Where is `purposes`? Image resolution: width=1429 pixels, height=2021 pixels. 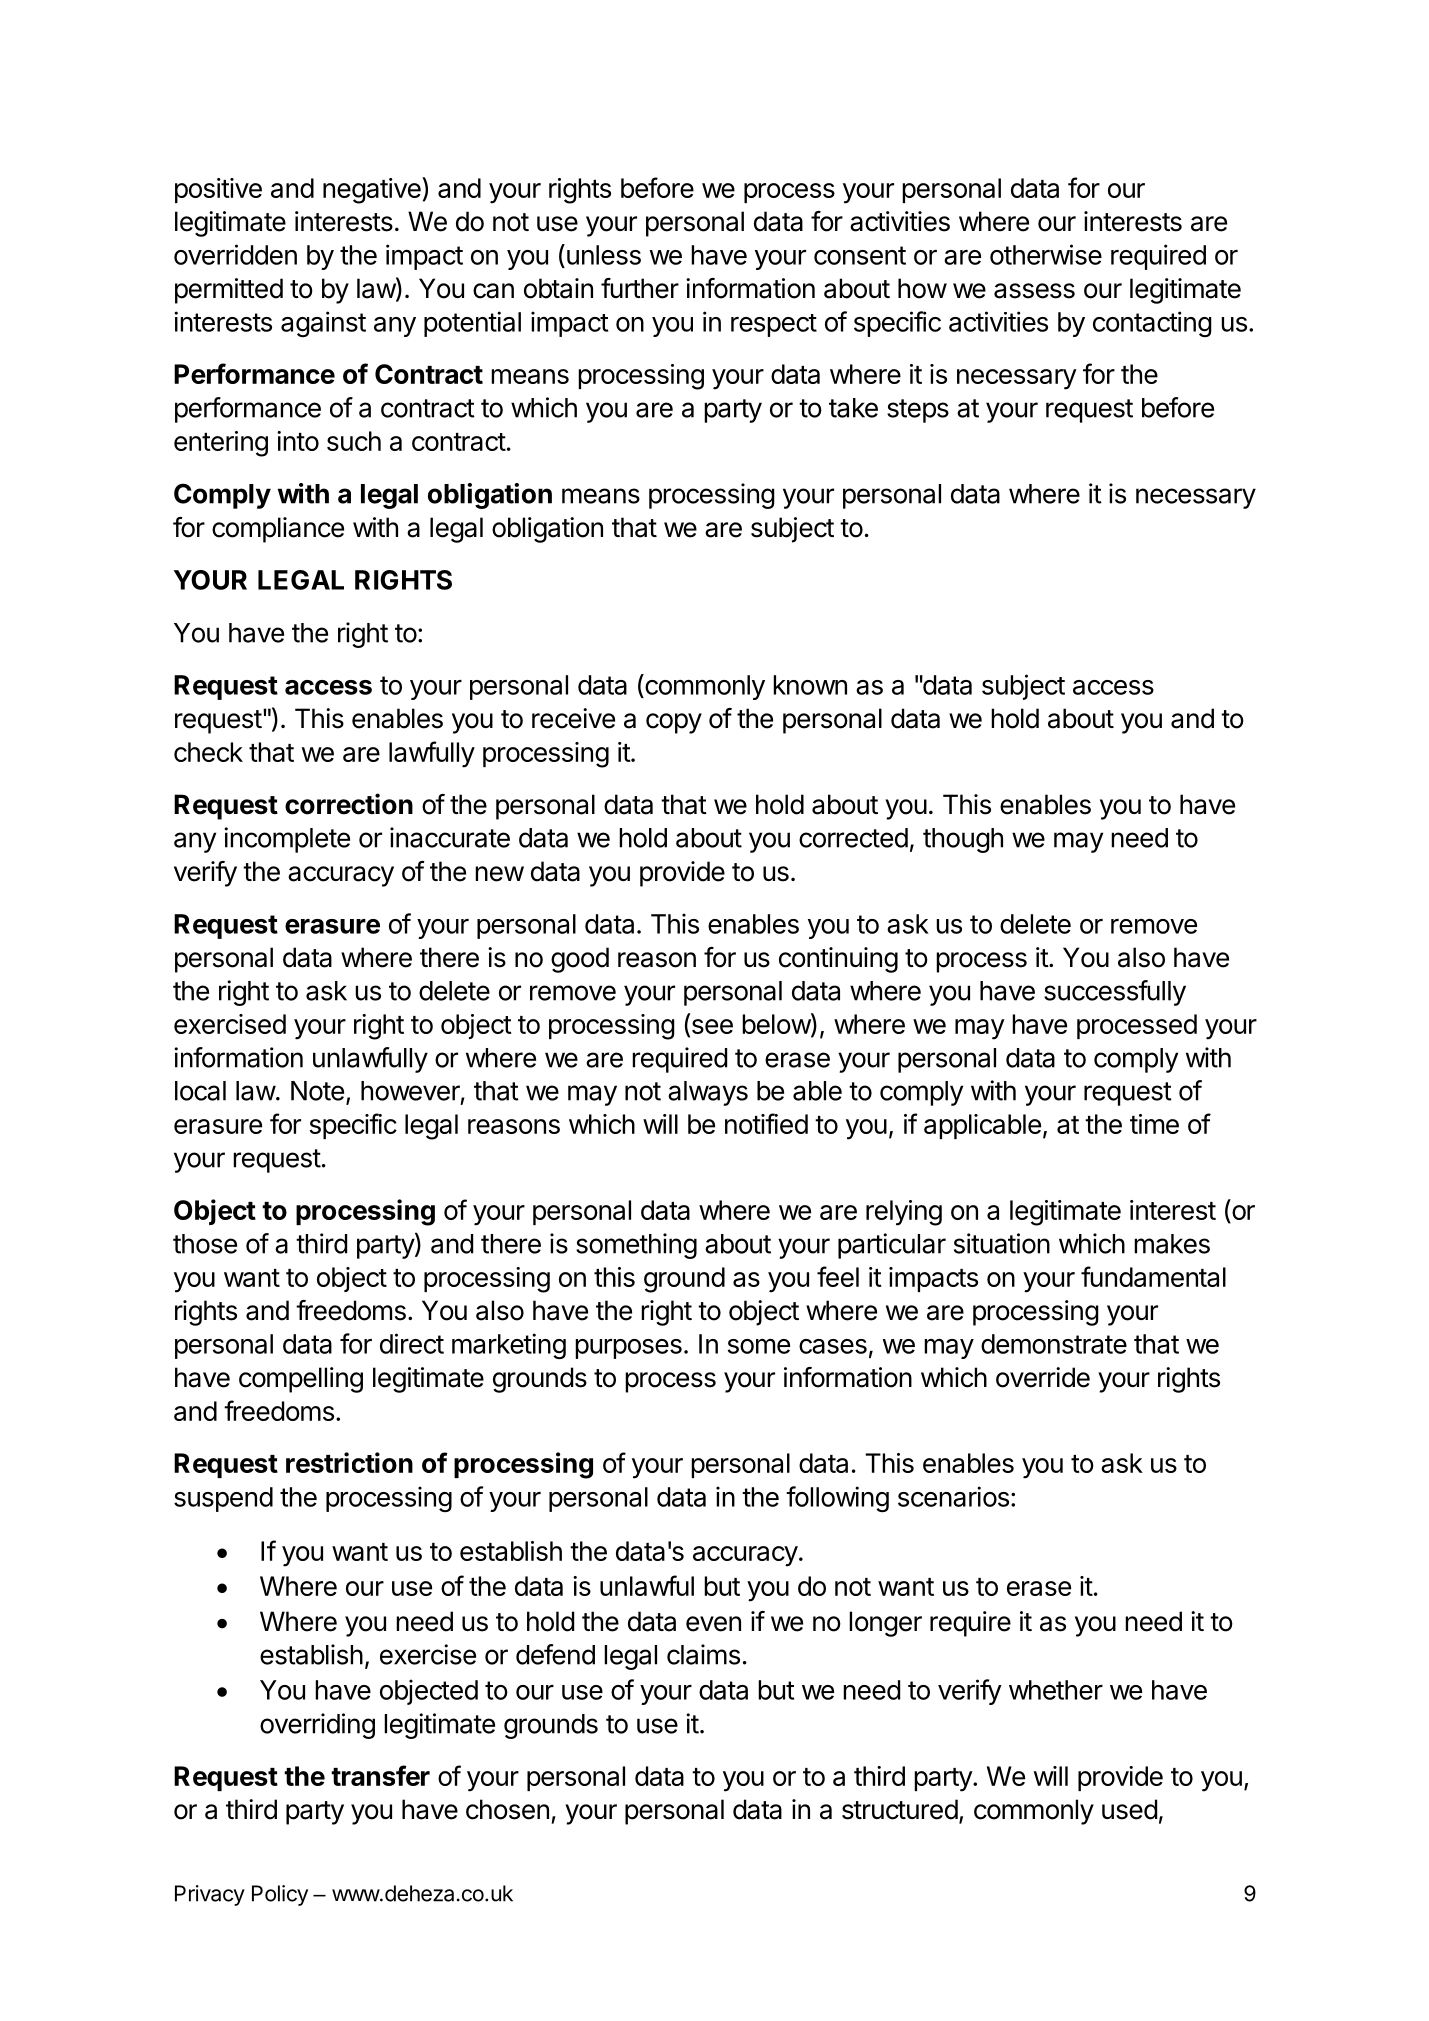
purposes is located at coordinates (628, 1349).
